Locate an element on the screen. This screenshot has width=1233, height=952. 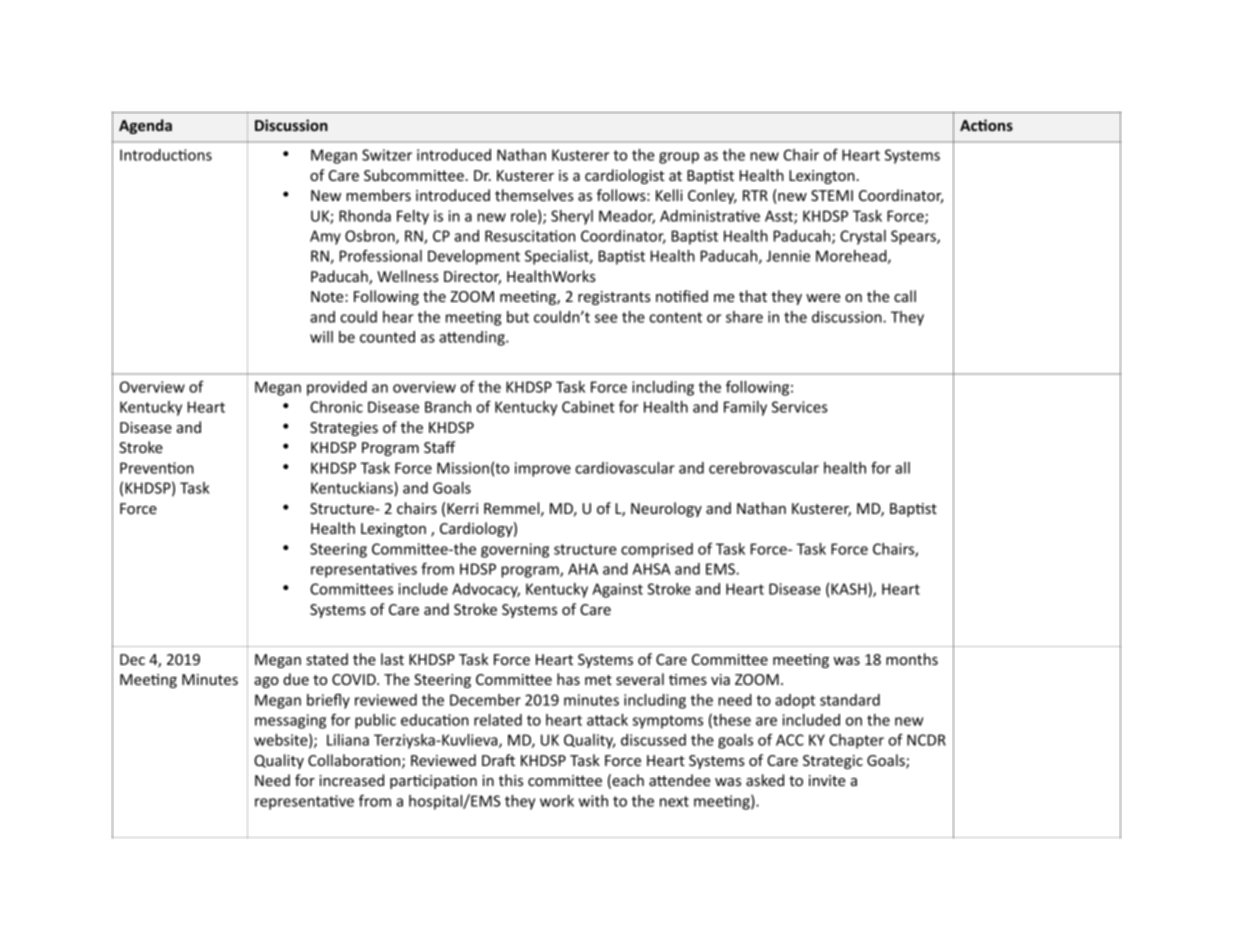
KASH is located at coordinates (849, 589).
